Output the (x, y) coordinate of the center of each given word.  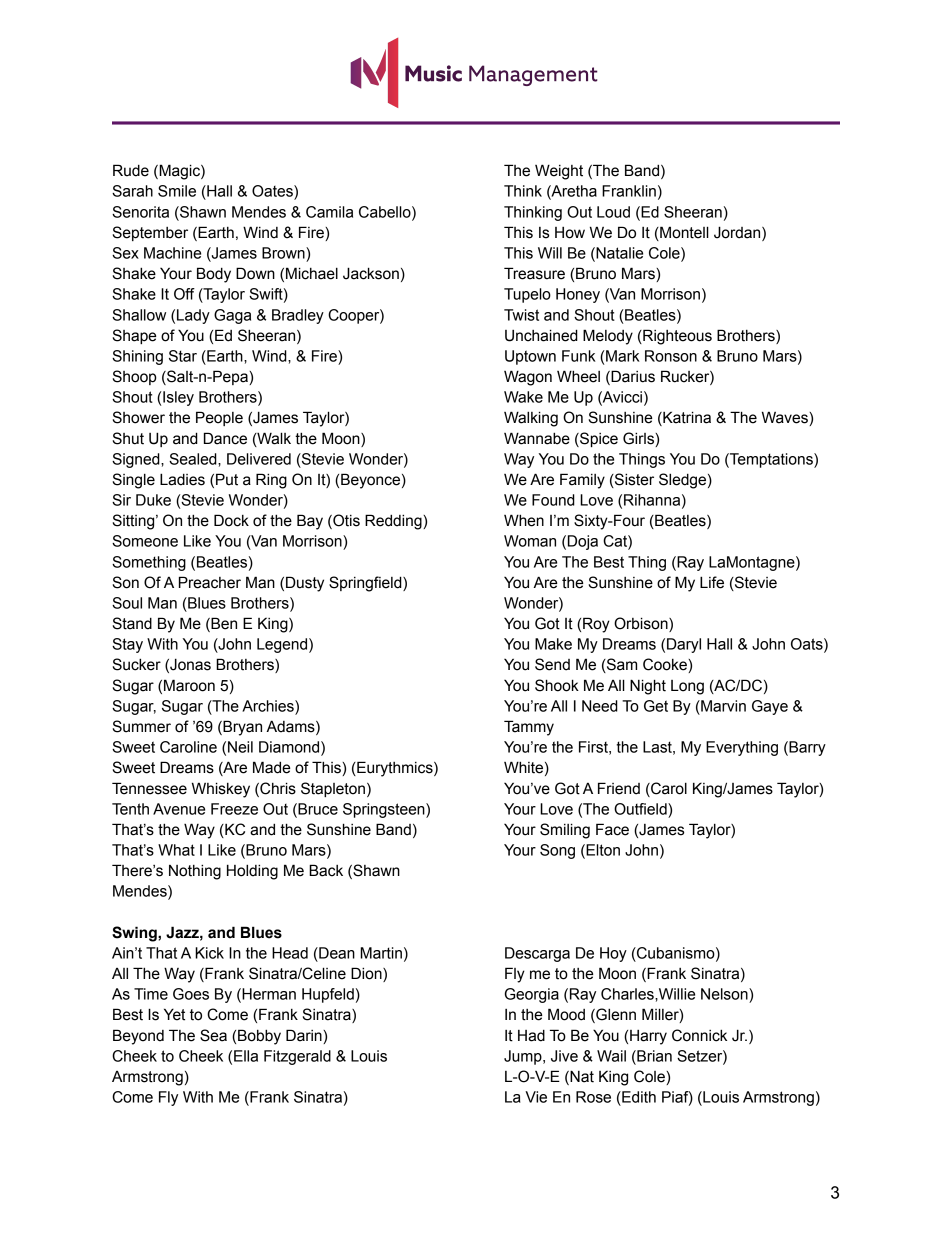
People (219, 418)
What (176, 850)
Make (553, 644)
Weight (559, 172)
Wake (523, 397)
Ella (246, 1056)
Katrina (686, 418)
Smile (177, 191)
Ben (223, 624)
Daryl (684, 645)
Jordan (738, 233)
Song (557, 851)
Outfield (641, 809)
